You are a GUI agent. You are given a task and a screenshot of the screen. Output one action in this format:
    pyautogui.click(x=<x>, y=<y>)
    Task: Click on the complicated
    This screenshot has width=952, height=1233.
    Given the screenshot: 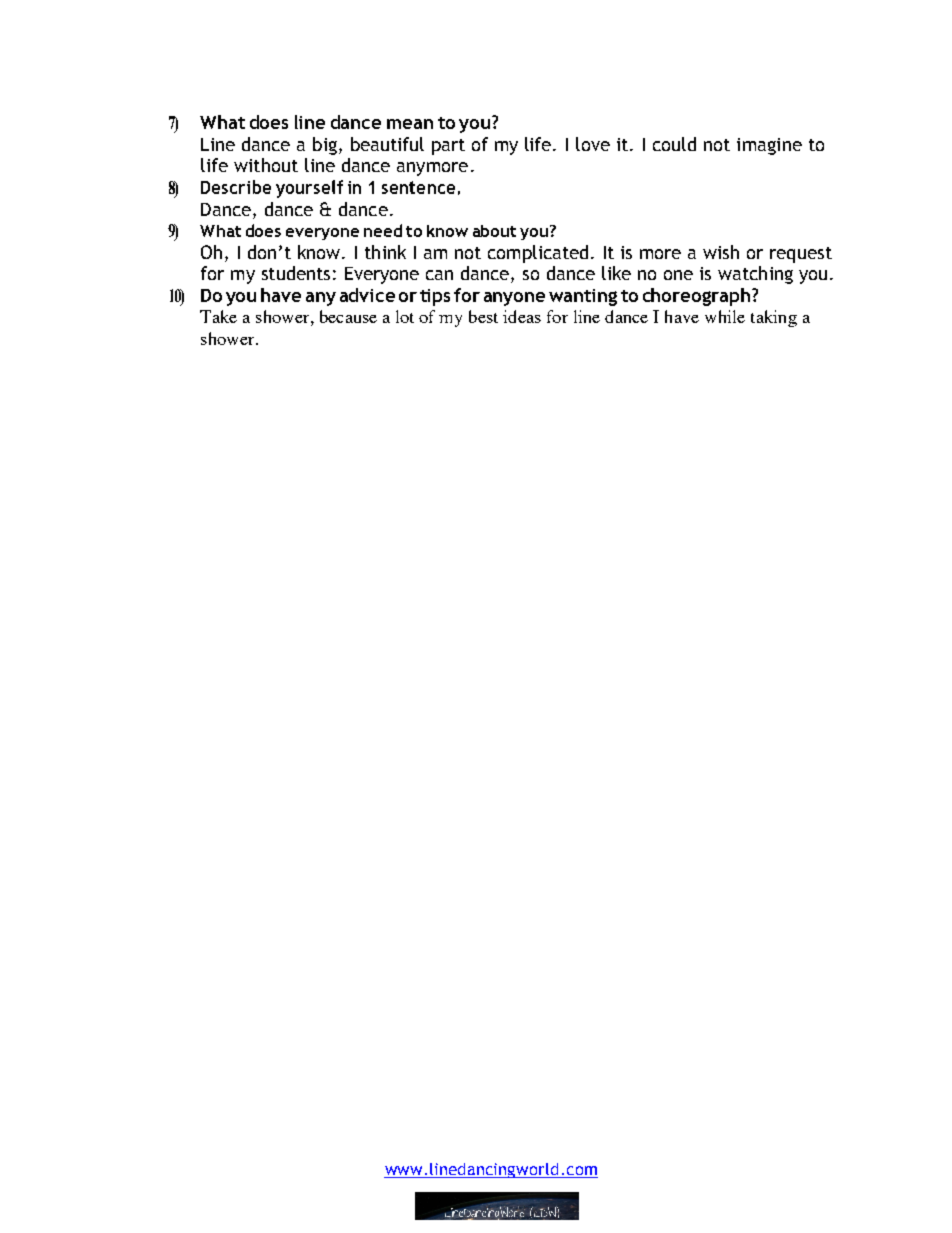 What is the action you would take?
    pyautogui.click(x=538, y=254)
